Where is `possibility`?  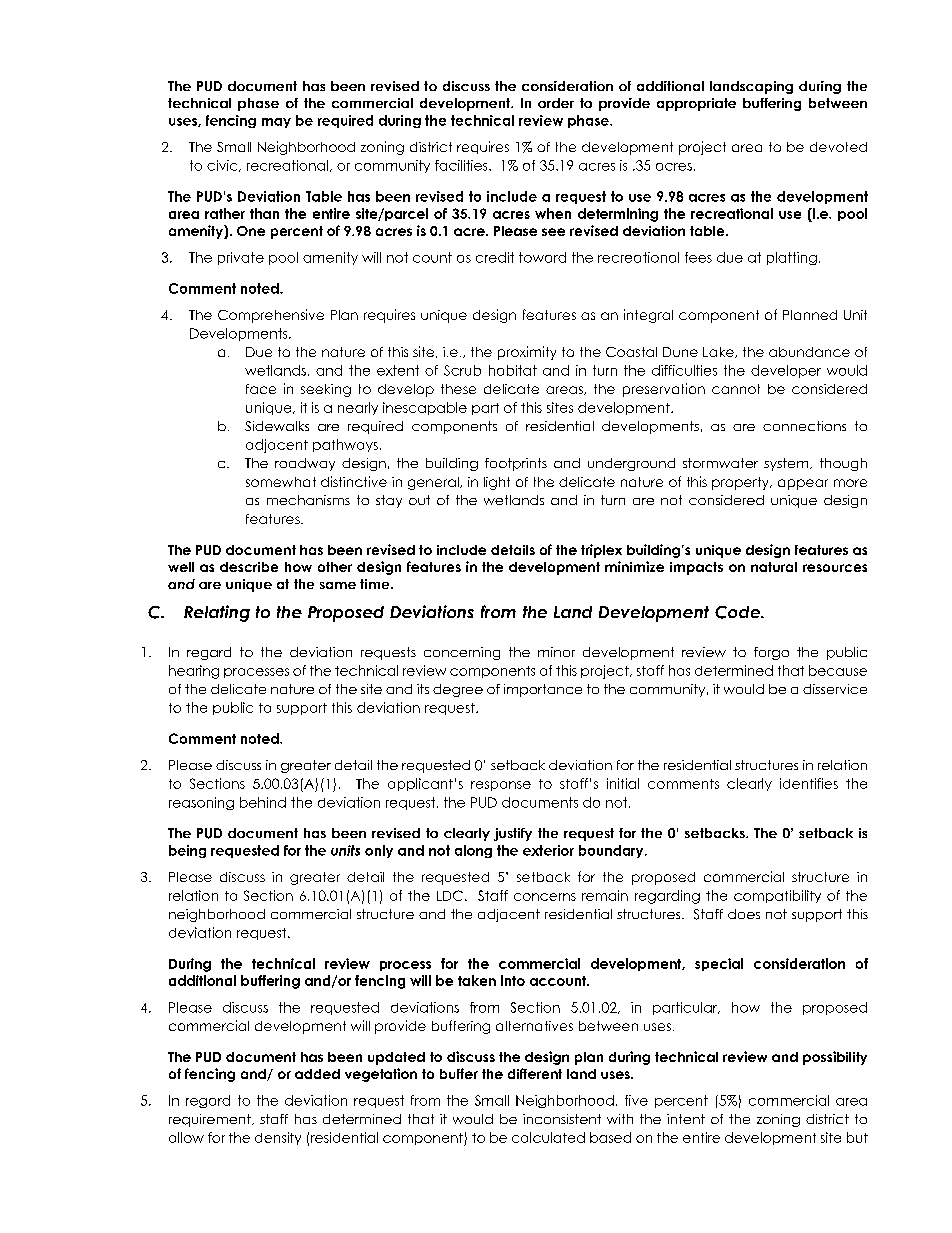
possibility is located at coordinates (835, 1058).
